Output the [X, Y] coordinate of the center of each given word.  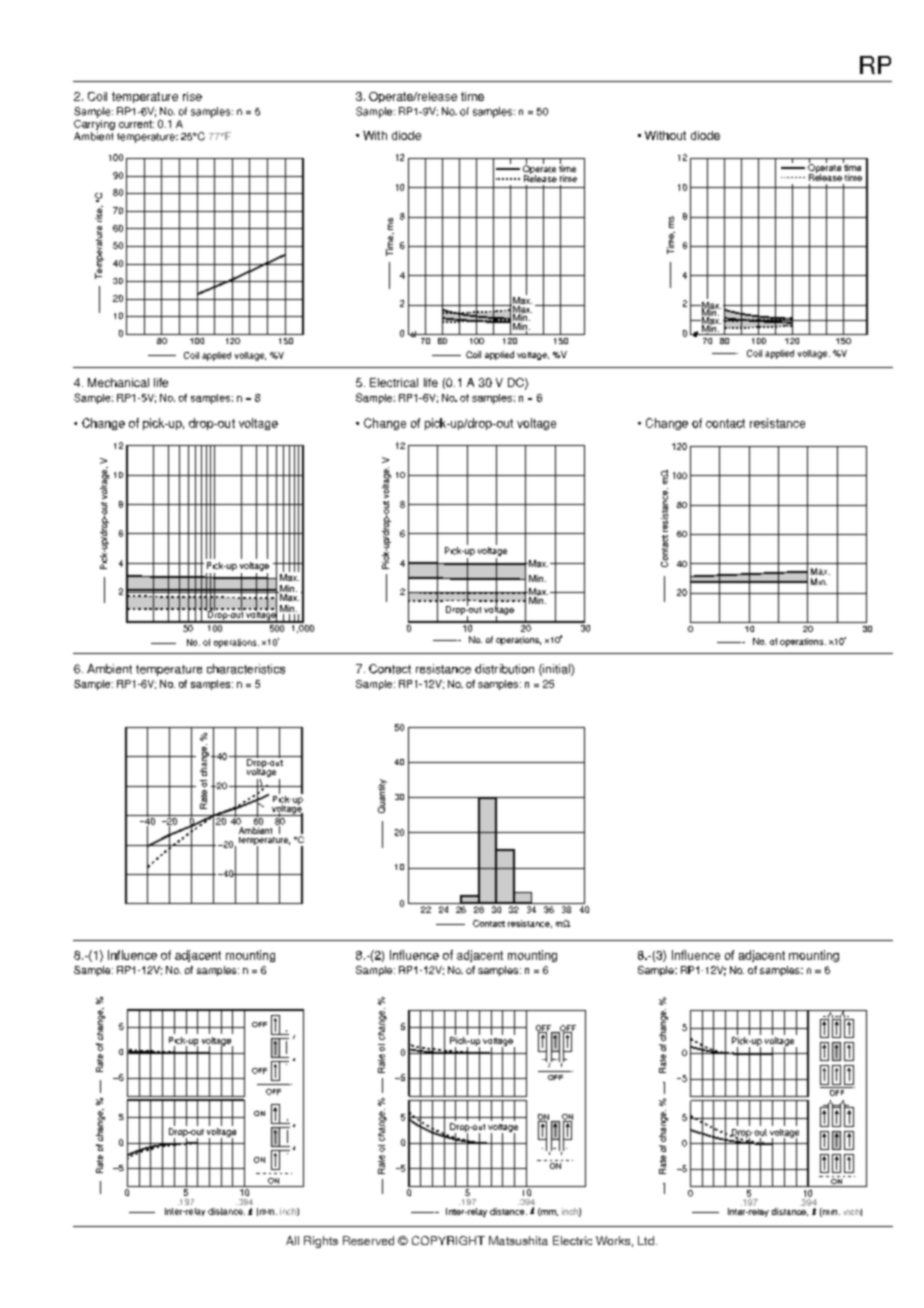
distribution [504, 669]
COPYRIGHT [448, 1240]
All [292, 1240]
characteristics [246, 669]
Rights [321, 1242]
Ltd [646, 1240]
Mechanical [118, 382]
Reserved [368, 1240]
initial [556, 670]
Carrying [94, 125]
